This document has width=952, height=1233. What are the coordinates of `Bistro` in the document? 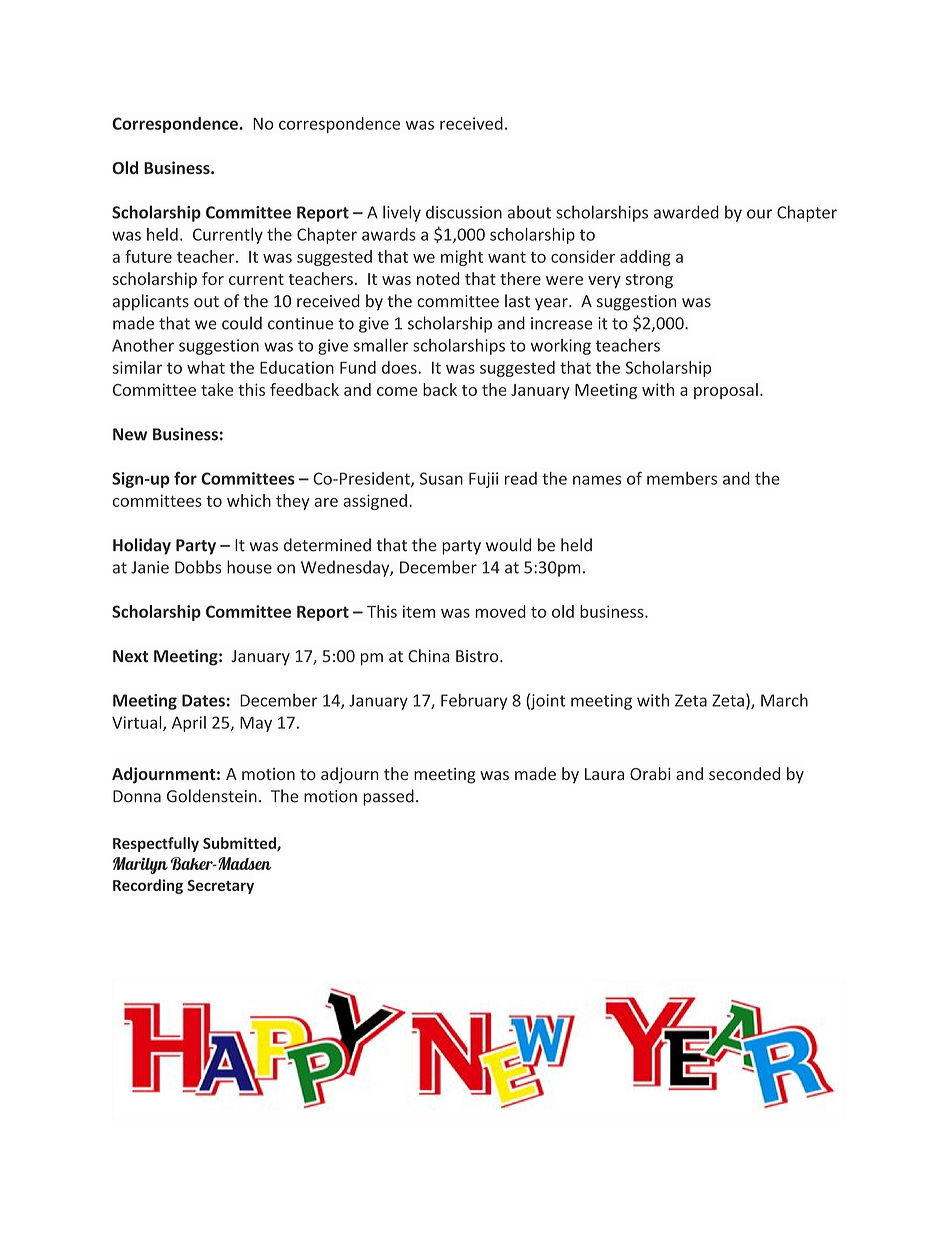 It's located at (478, 656).
